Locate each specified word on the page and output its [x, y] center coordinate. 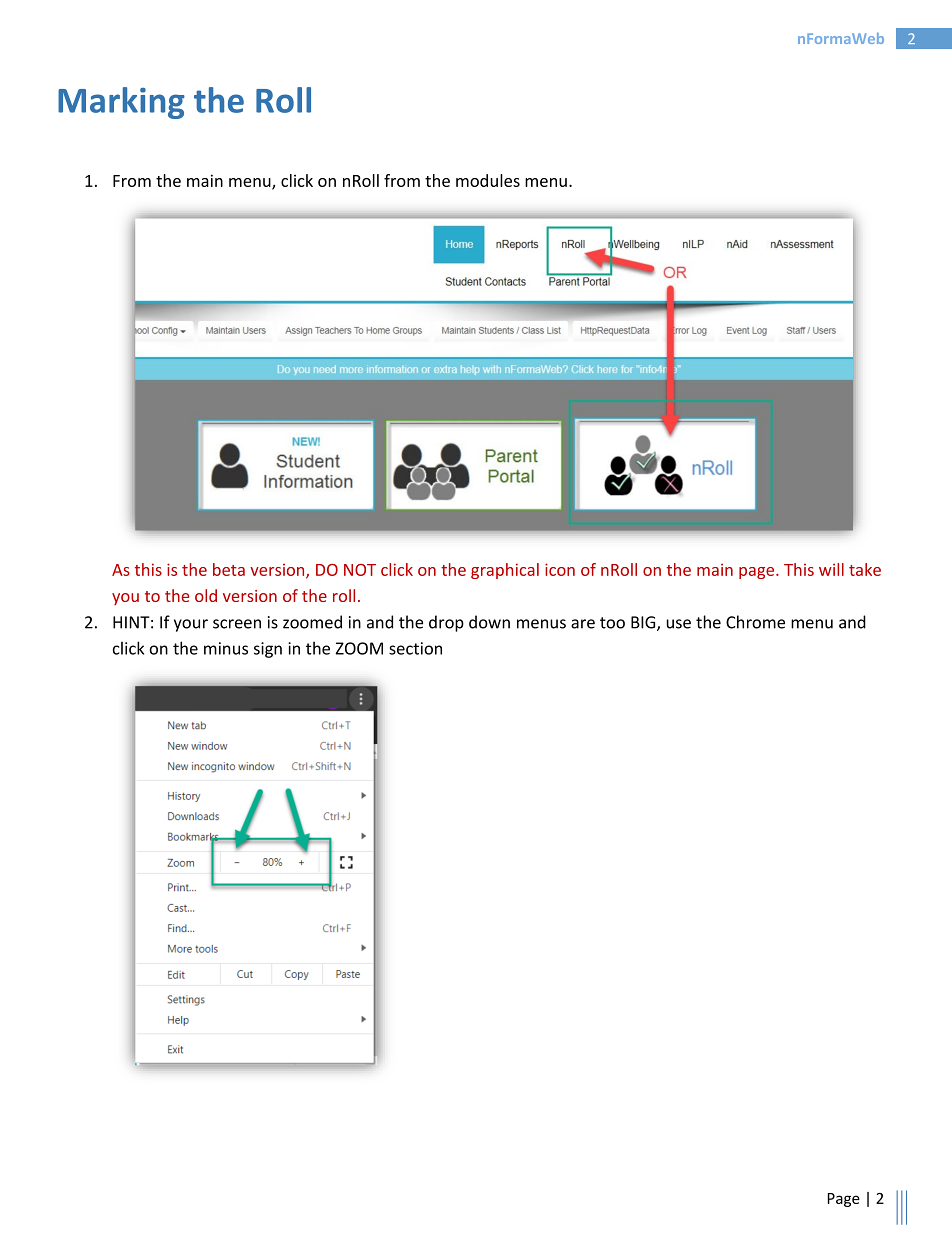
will [831, 569]
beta [229, 569]
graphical [505, 571]
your [191, 625]
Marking [121, 103]
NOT [360, 570]
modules [488, 180]
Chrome [755, 622]
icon [560, 569]
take [865, 569]
